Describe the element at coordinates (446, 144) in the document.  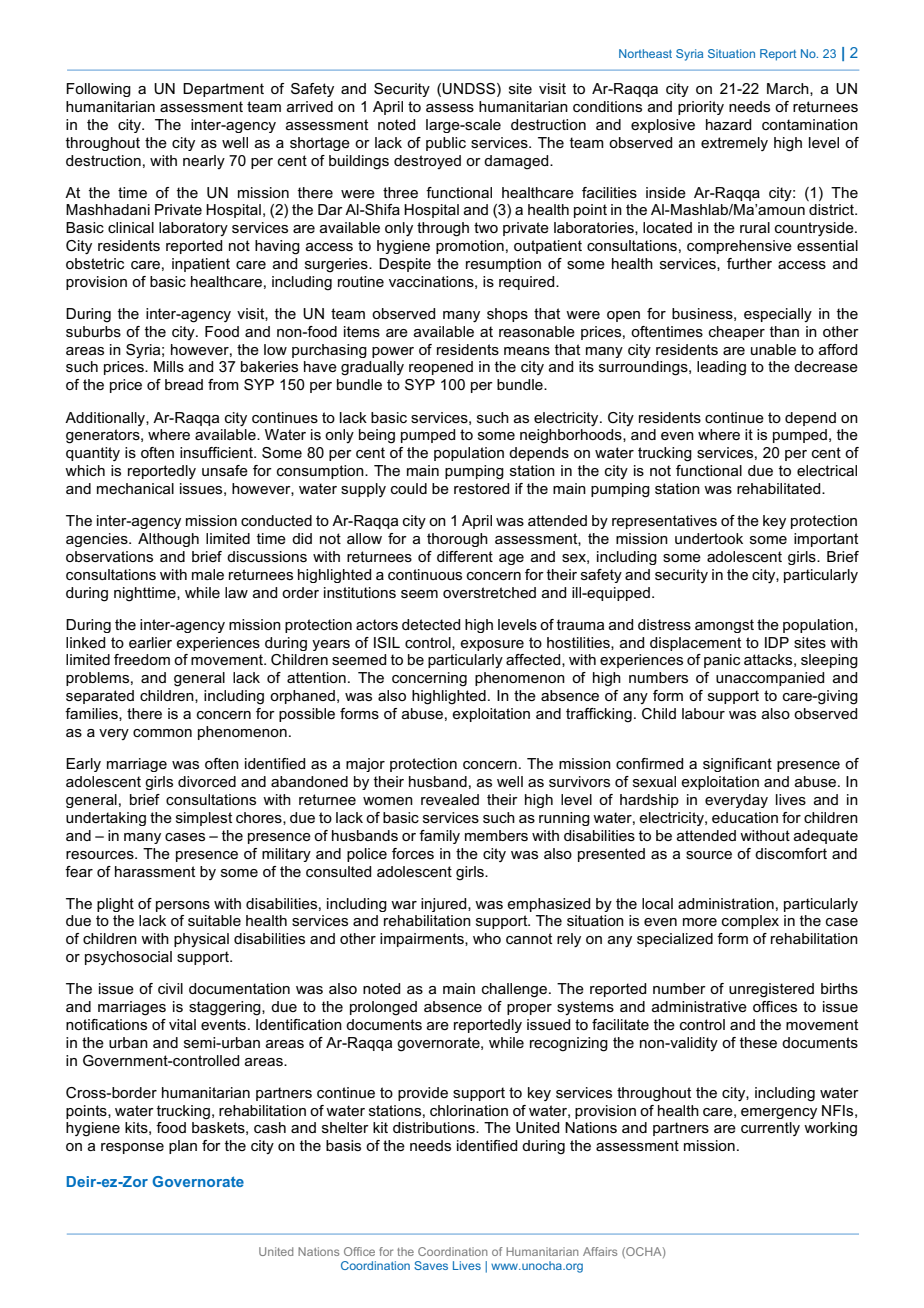
I see `public` at that location.
